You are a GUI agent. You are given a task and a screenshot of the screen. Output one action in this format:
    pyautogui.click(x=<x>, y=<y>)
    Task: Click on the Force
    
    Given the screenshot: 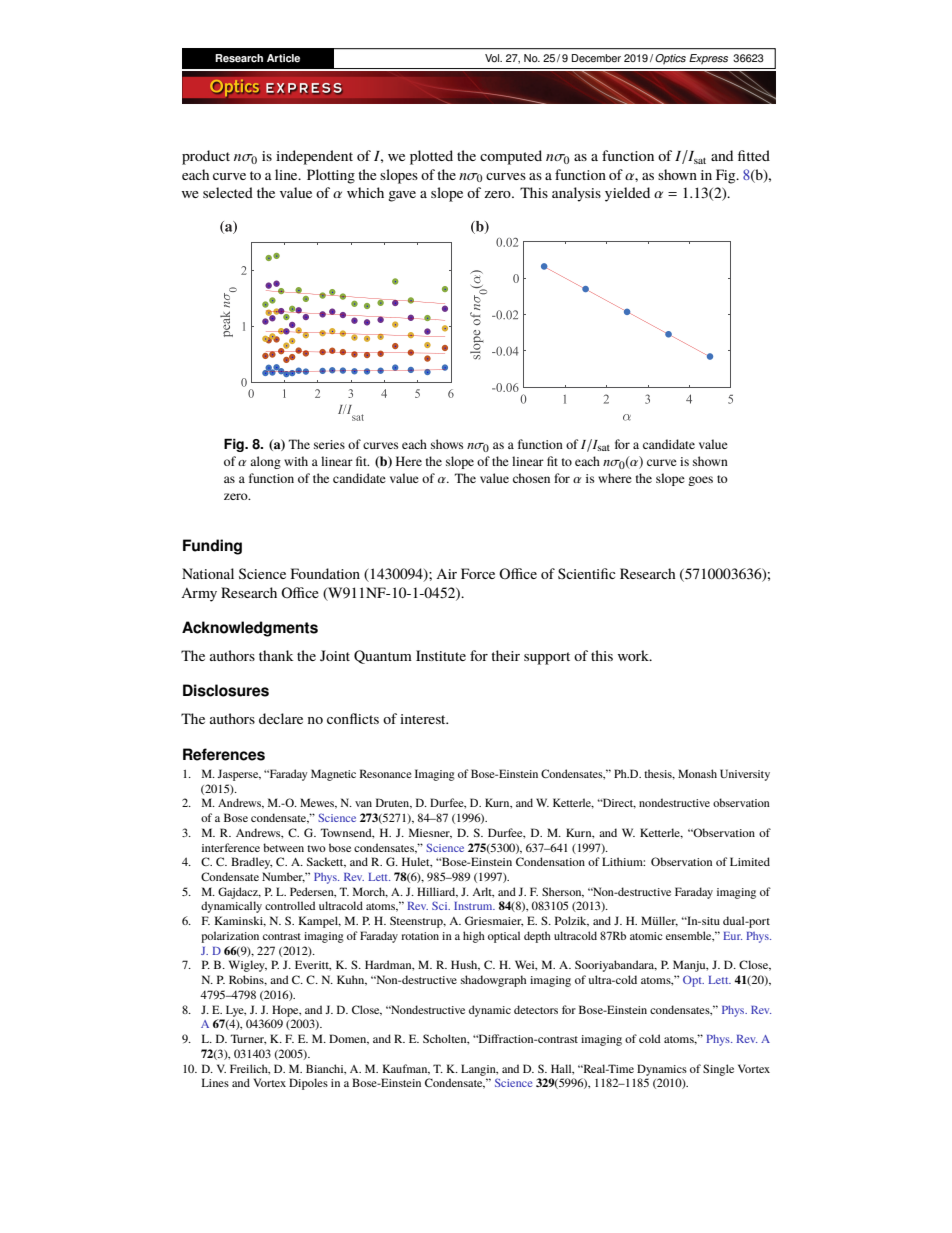 What is the action you would take?
    pyautogui.click(x=478, y=573)
